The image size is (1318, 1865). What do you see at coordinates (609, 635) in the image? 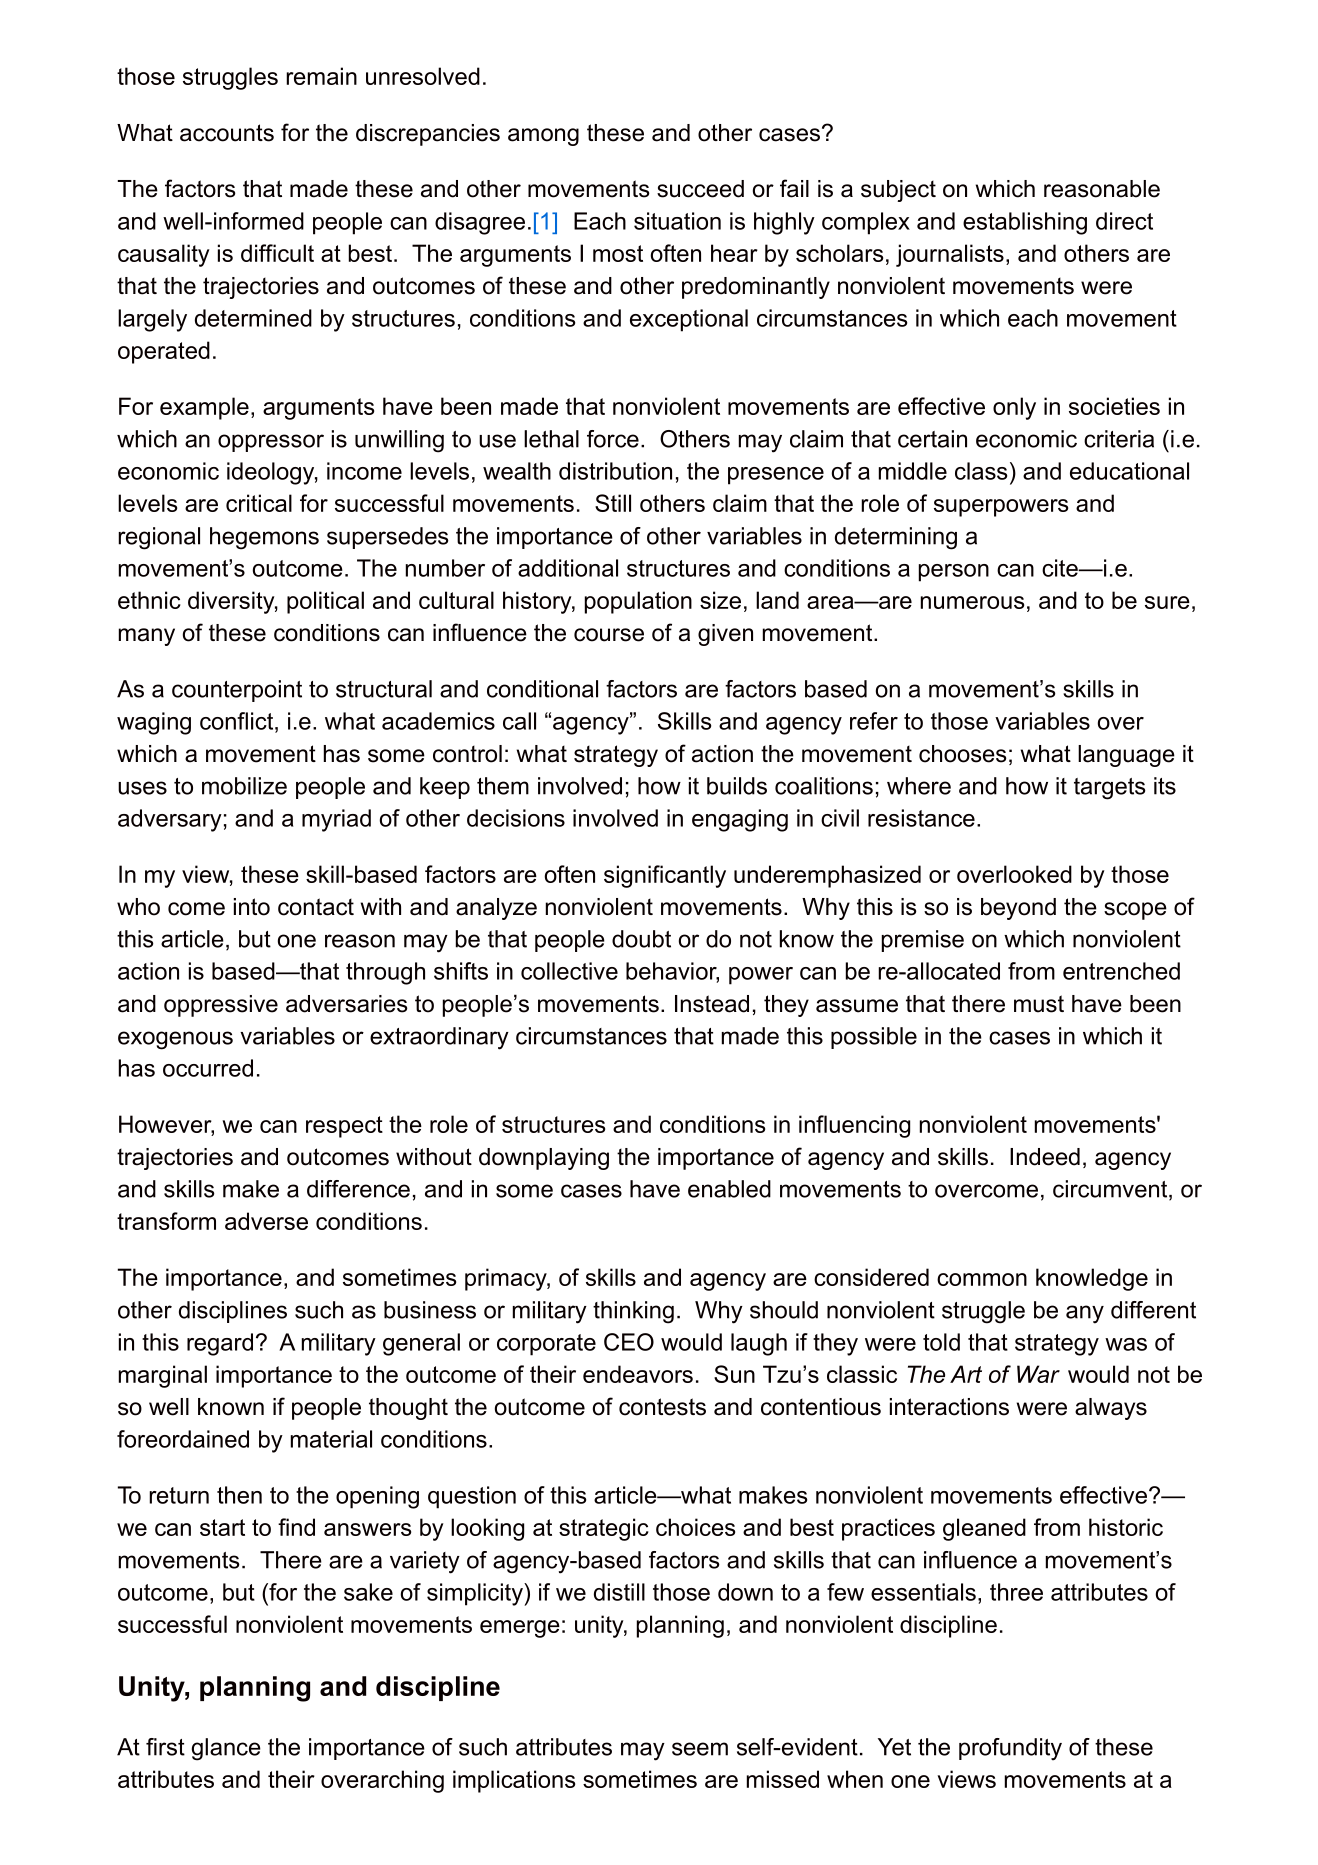
I see `course` at bounding box center [609, 635].
